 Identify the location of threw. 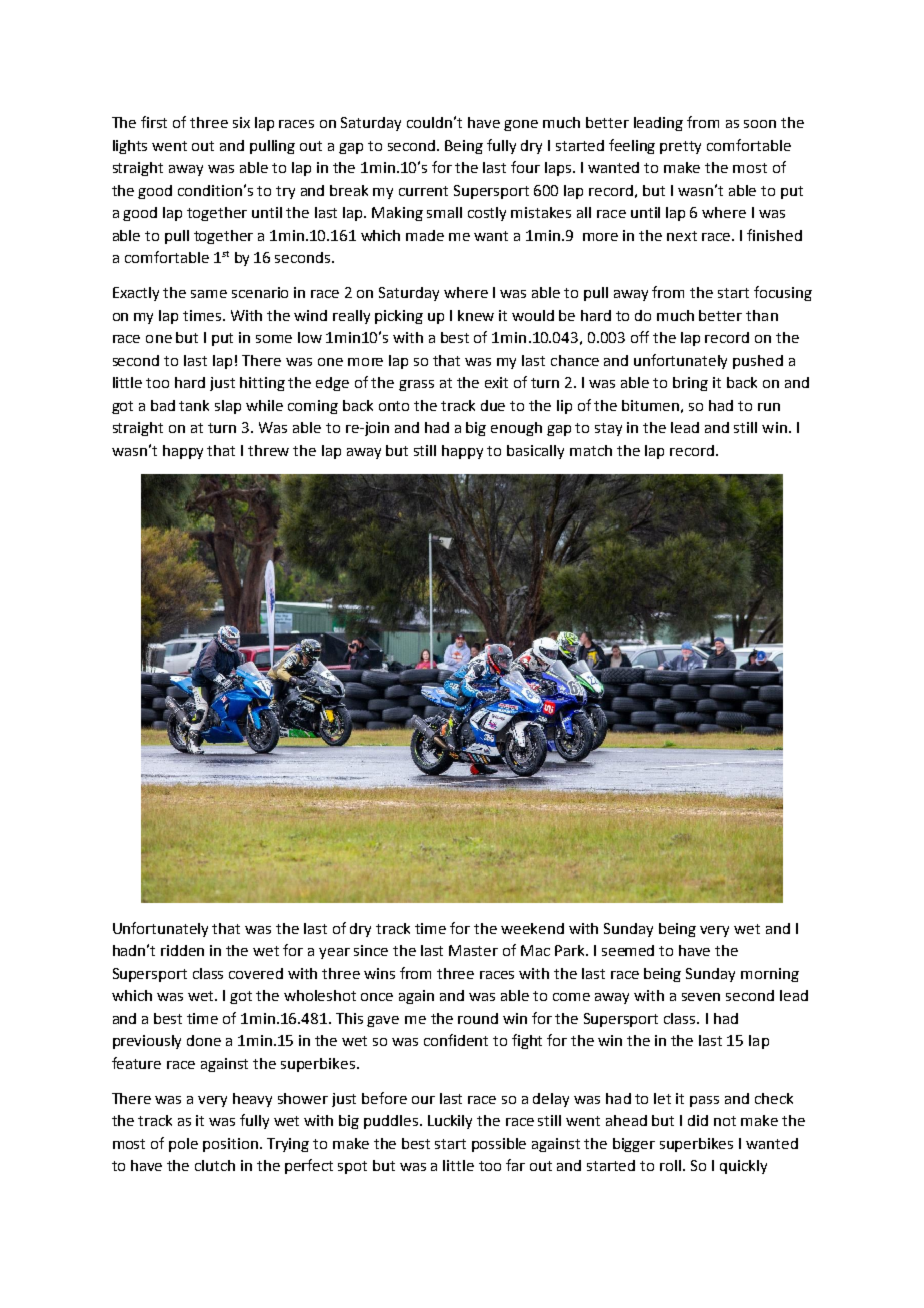
(268, 450).
